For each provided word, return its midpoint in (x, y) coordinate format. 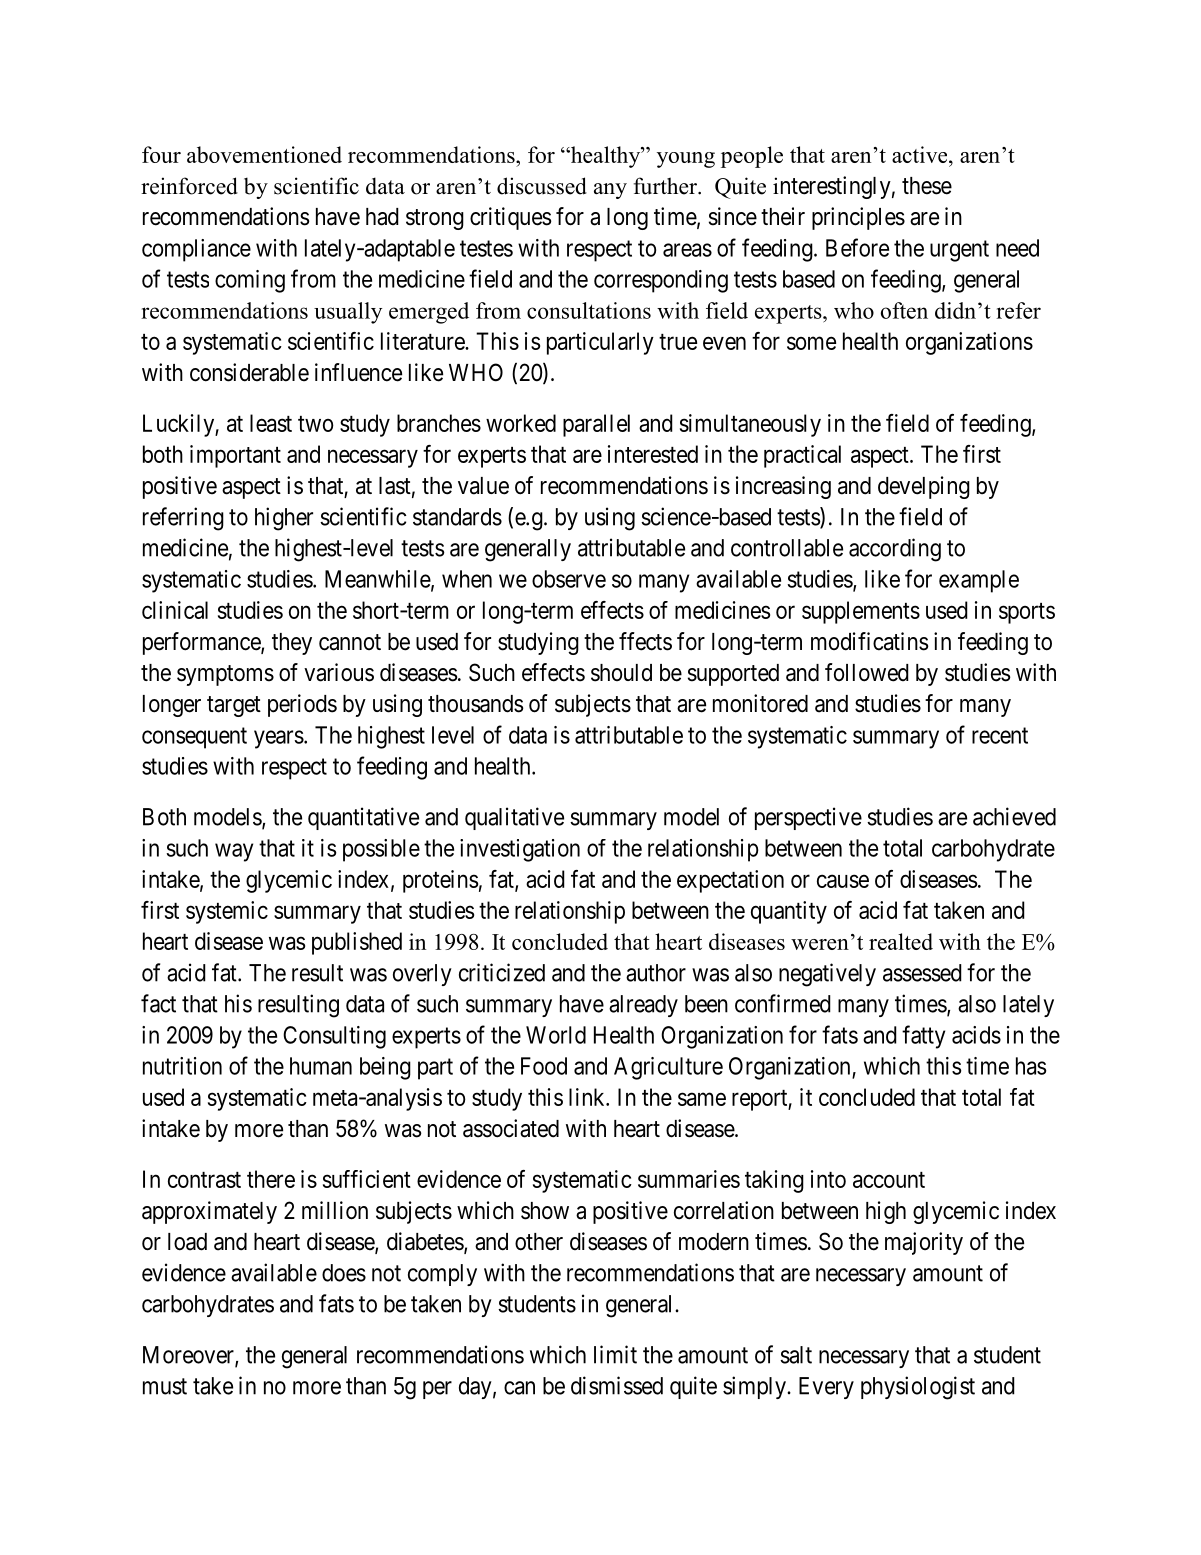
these (927, 186)
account (889, 1180)
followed (867, 672)
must (165, 1386)
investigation (520, 850)
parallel (596, 425)
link (588, 1097)
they (292, 644)
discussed (542, 186)
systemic (227, 912)
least (271, 423)
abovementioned (264, 154)
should (621, 673)
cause (843, 881)
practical (802, 456)
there (271, 1179)
